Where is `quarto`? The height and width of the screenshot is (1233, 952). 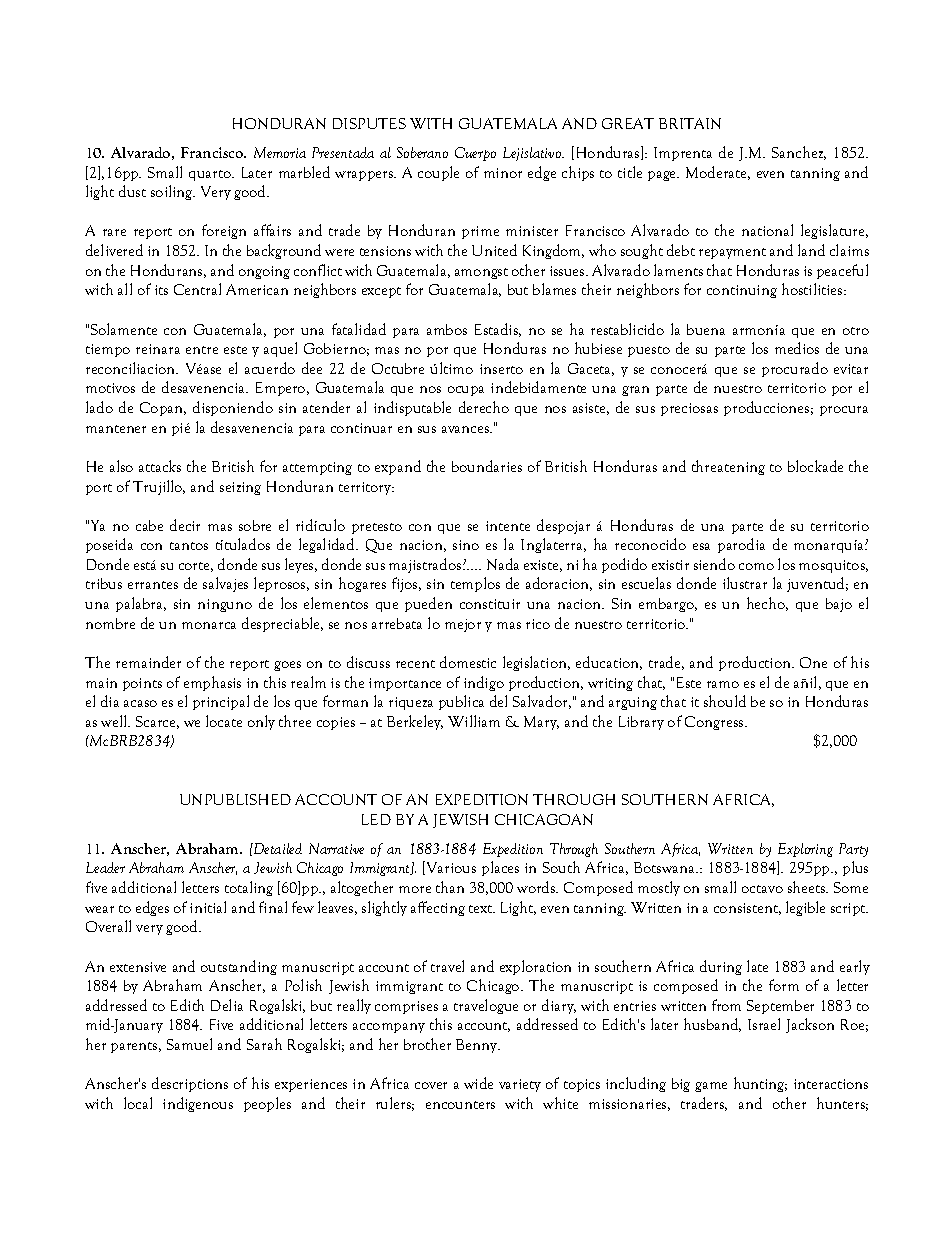
quarto is located at coordinates (211, 175).
